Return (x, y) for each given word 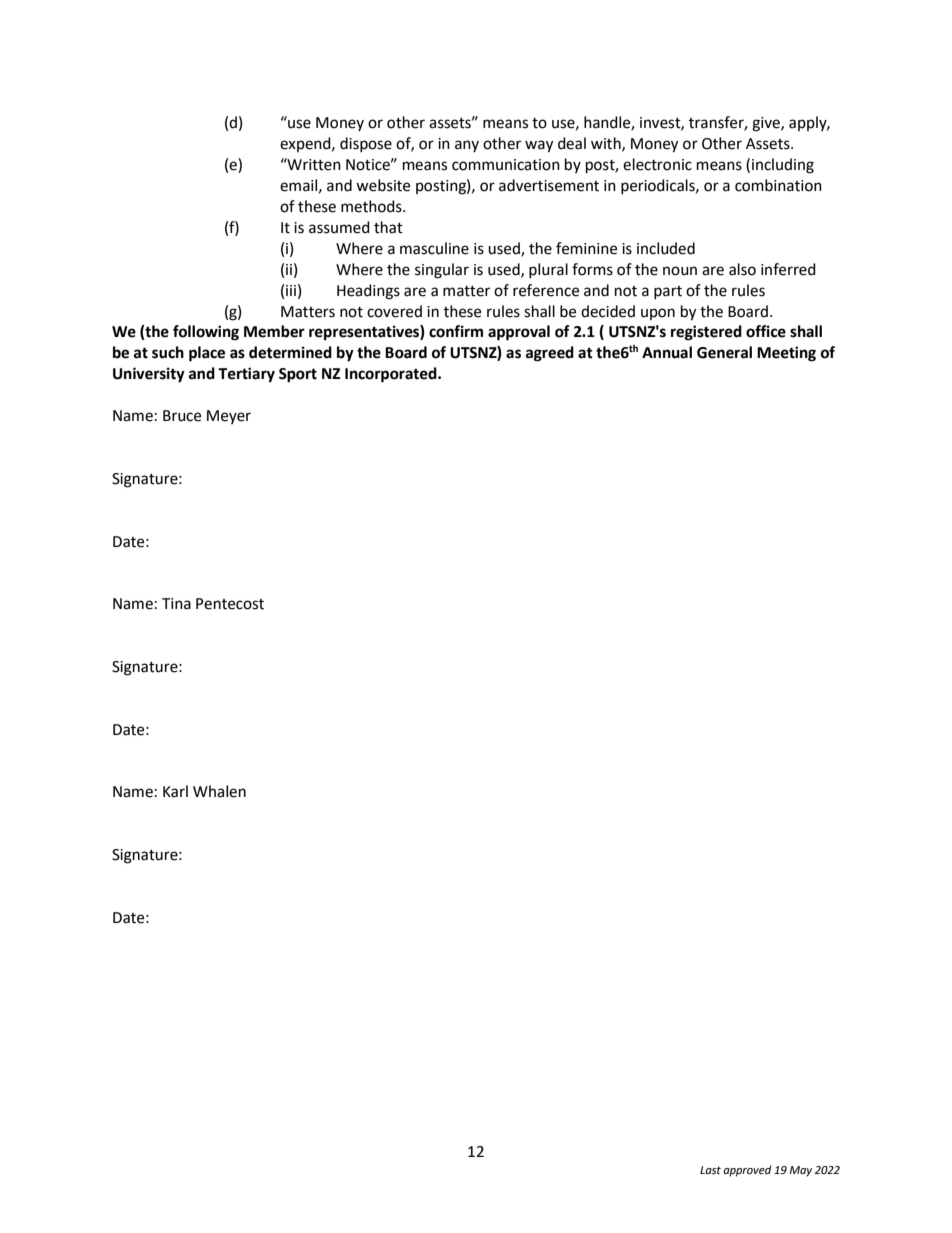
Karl (175, 791)
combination (778, 185)
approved (747, 1171)
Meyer (229, 417)
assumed (339, 227)
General (724, 352)
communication (506, 165)
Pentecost (230, 604)
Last (710, 1170)
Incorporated (392, 375)
